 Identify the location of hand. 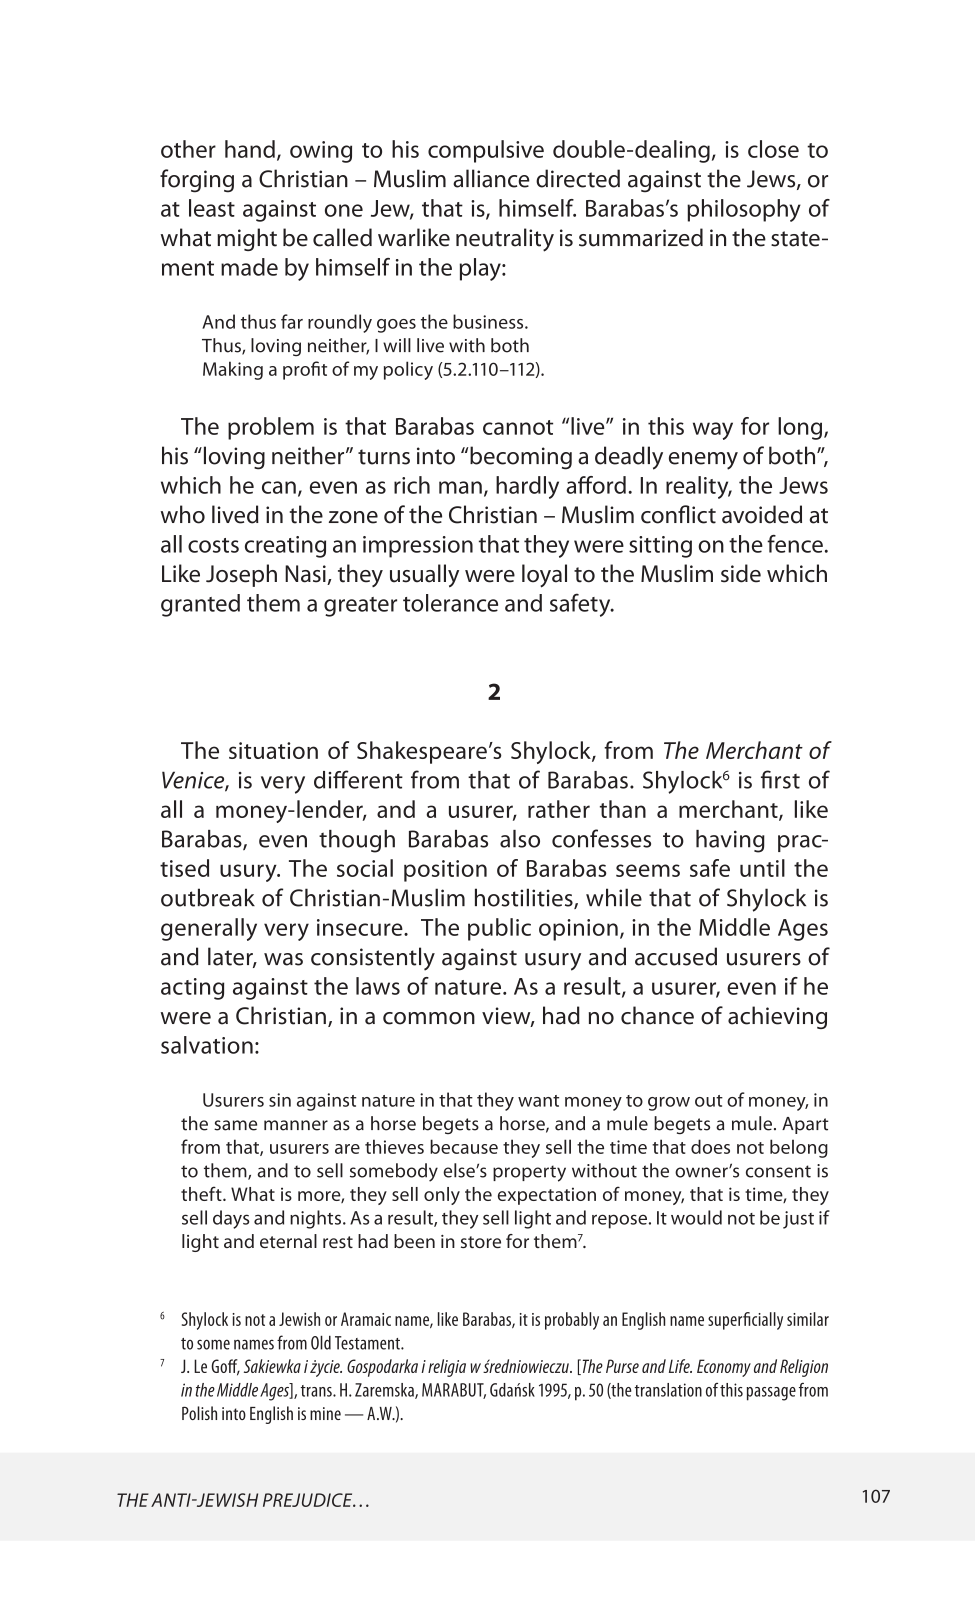
(250, 149).
